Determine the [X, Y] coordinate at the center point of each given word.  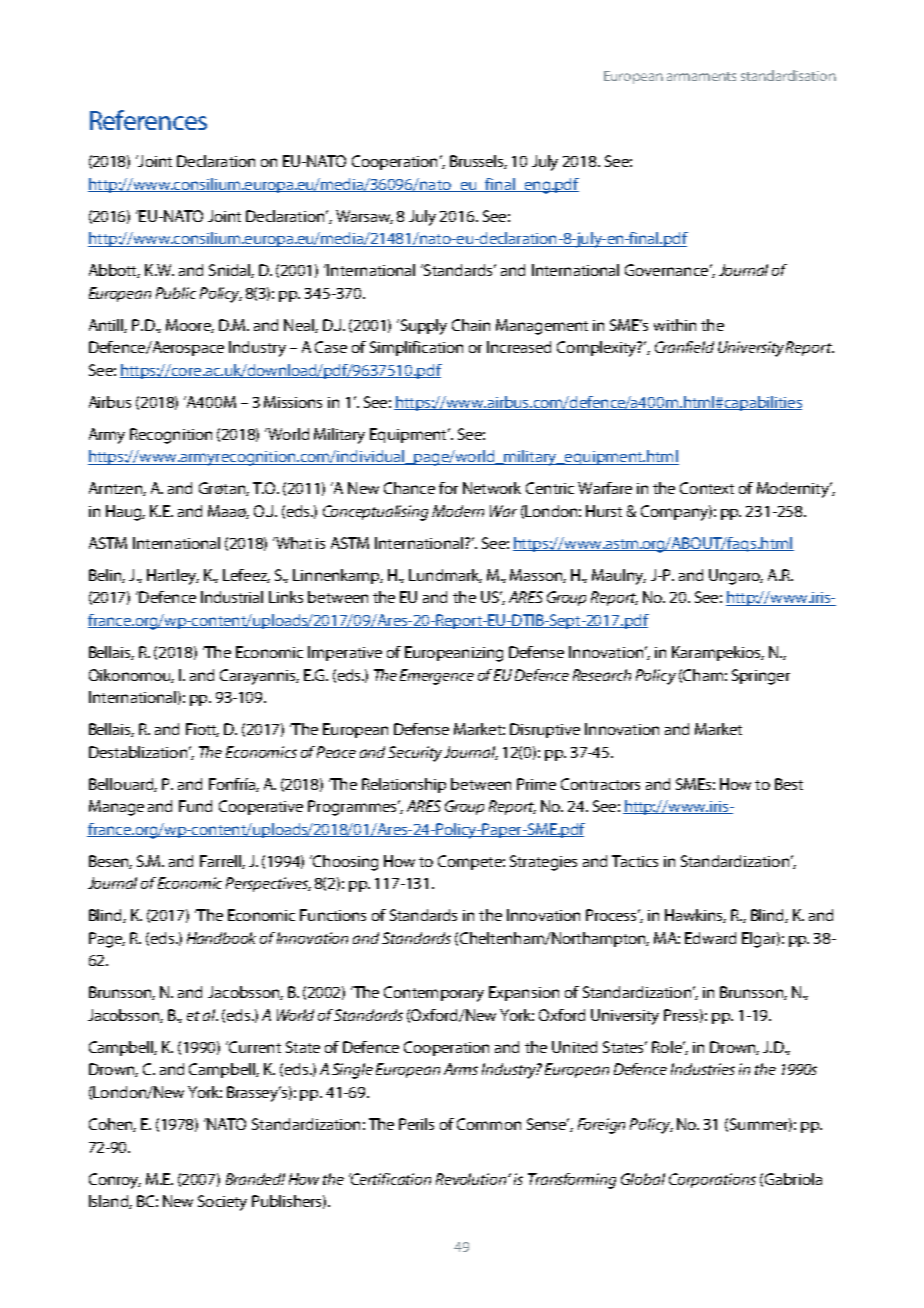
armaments [701, 76]
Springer [761, 677]
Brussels [478, 162]
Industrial [232, 597]
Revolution [472, 1179]
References [148, 120]
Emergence [437, 677]
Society [222, 1203]
